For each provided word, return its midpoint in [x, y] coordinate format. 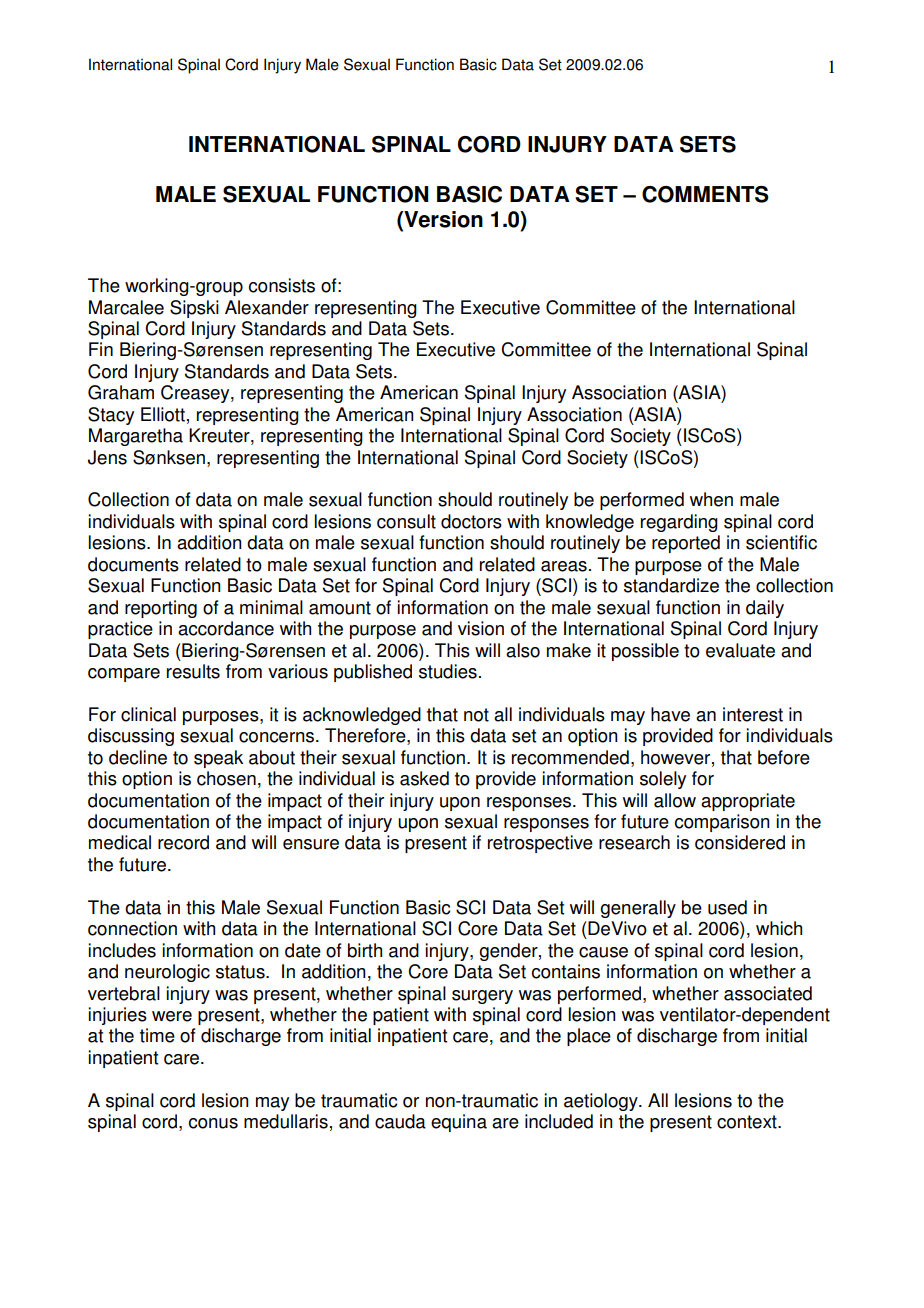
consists [282, 285]
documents [133, 564]
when [711, 499]
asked [424, 778]
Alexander [267, 307]
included [559, 1121]
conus [213, 1123]
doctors [471, 521]
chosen [226, 778]
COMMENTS [705, 194]
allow [675, 800]
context [748, 1122]
